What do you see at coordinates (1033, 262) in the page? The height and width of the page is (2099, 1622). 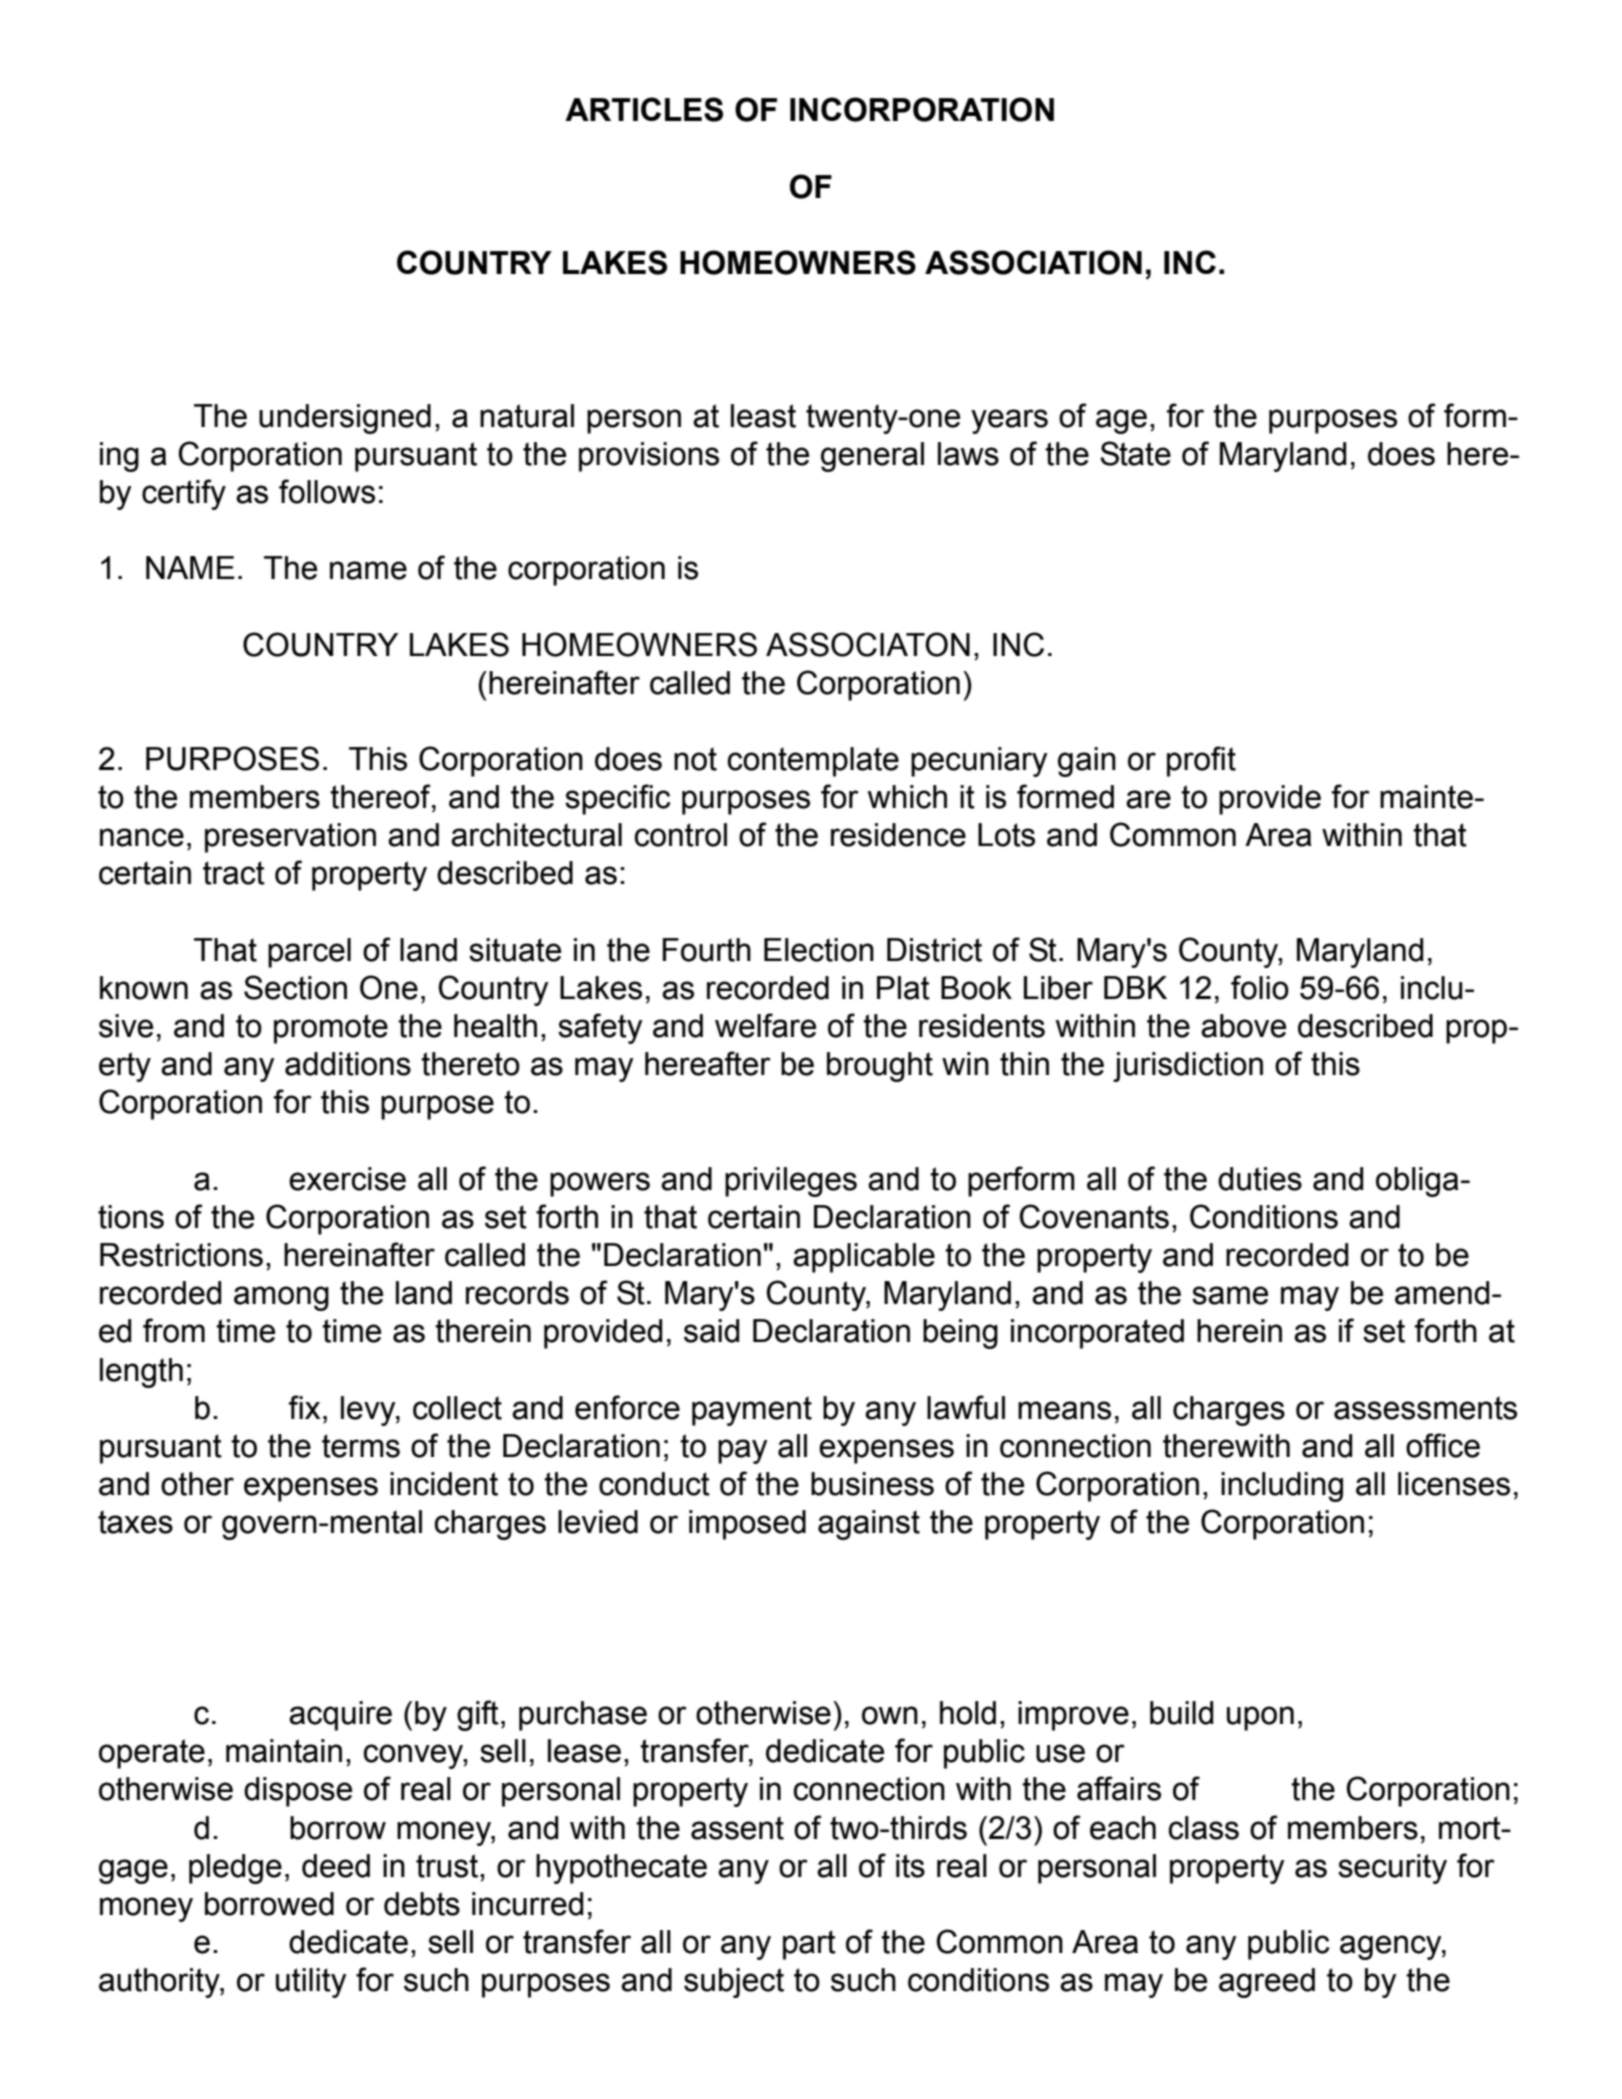 I see `ASSOCIATION` at bounding box center [1033, 262].
